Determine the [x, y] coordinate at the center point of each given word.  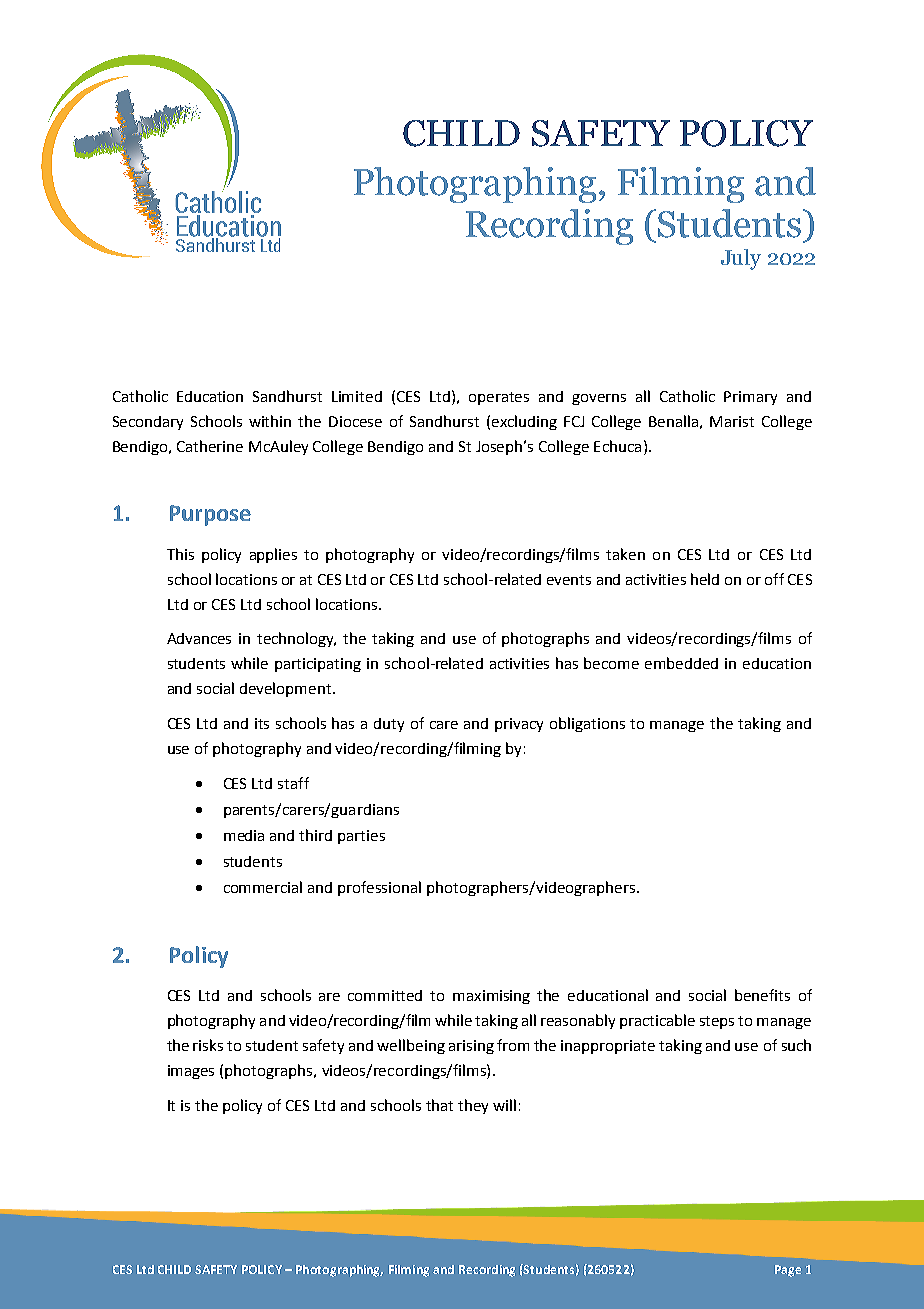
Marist [732, 421]
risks [208, 1045]
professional [379, 888]
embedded [681, 663]
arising [471, 1047]
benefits [762, 995]
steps [717, 1022]
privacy [519, 725]
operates [499, 398]
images [191, 1072]
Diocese [355, 421]
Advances [199, 638]
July [741, 259]
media [244, 835]
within [270, 421]
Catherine [210, 446]
